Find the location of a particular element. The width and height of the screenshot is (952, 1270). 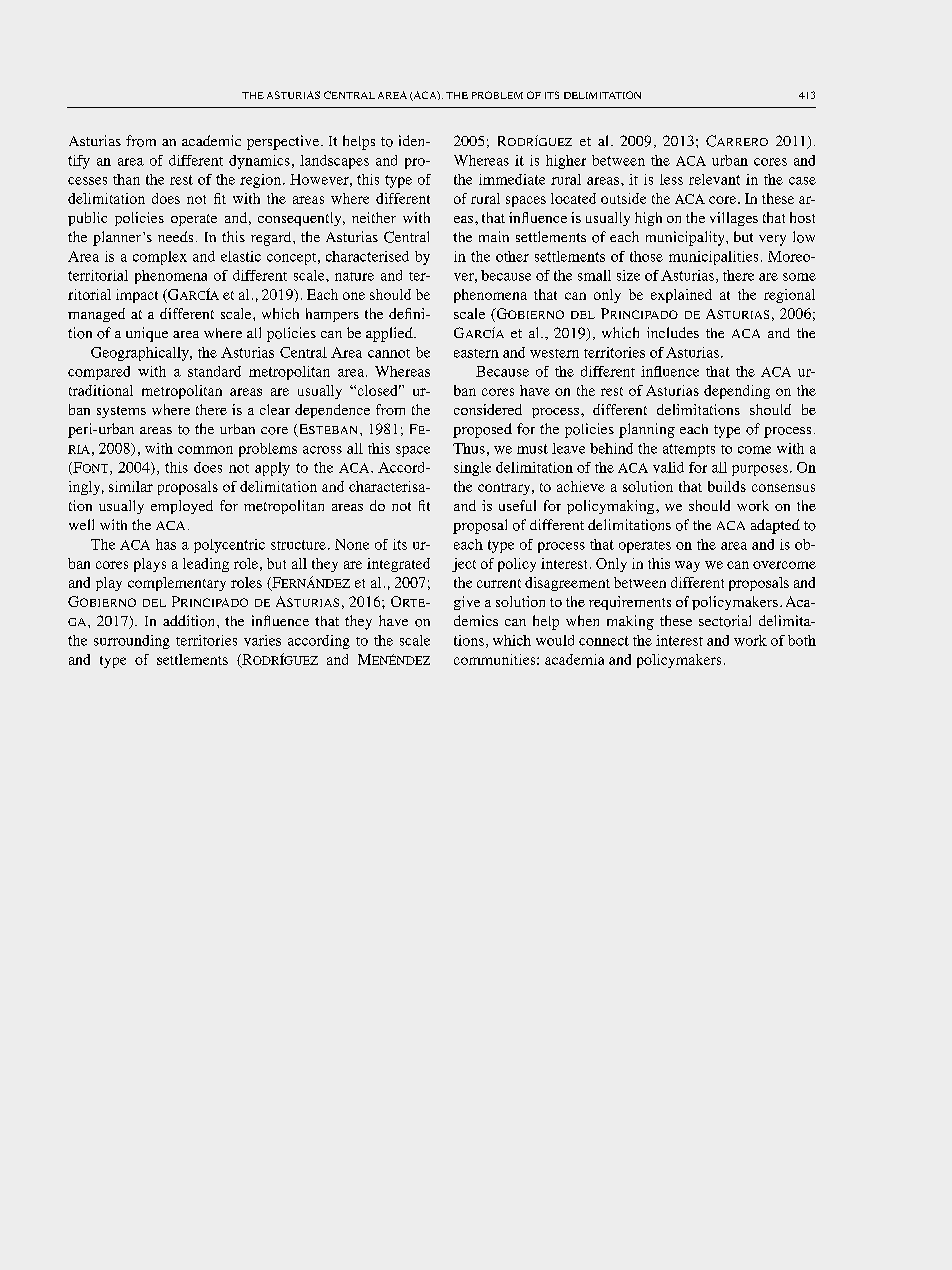

immediate is located at coordinates (512, 179).
